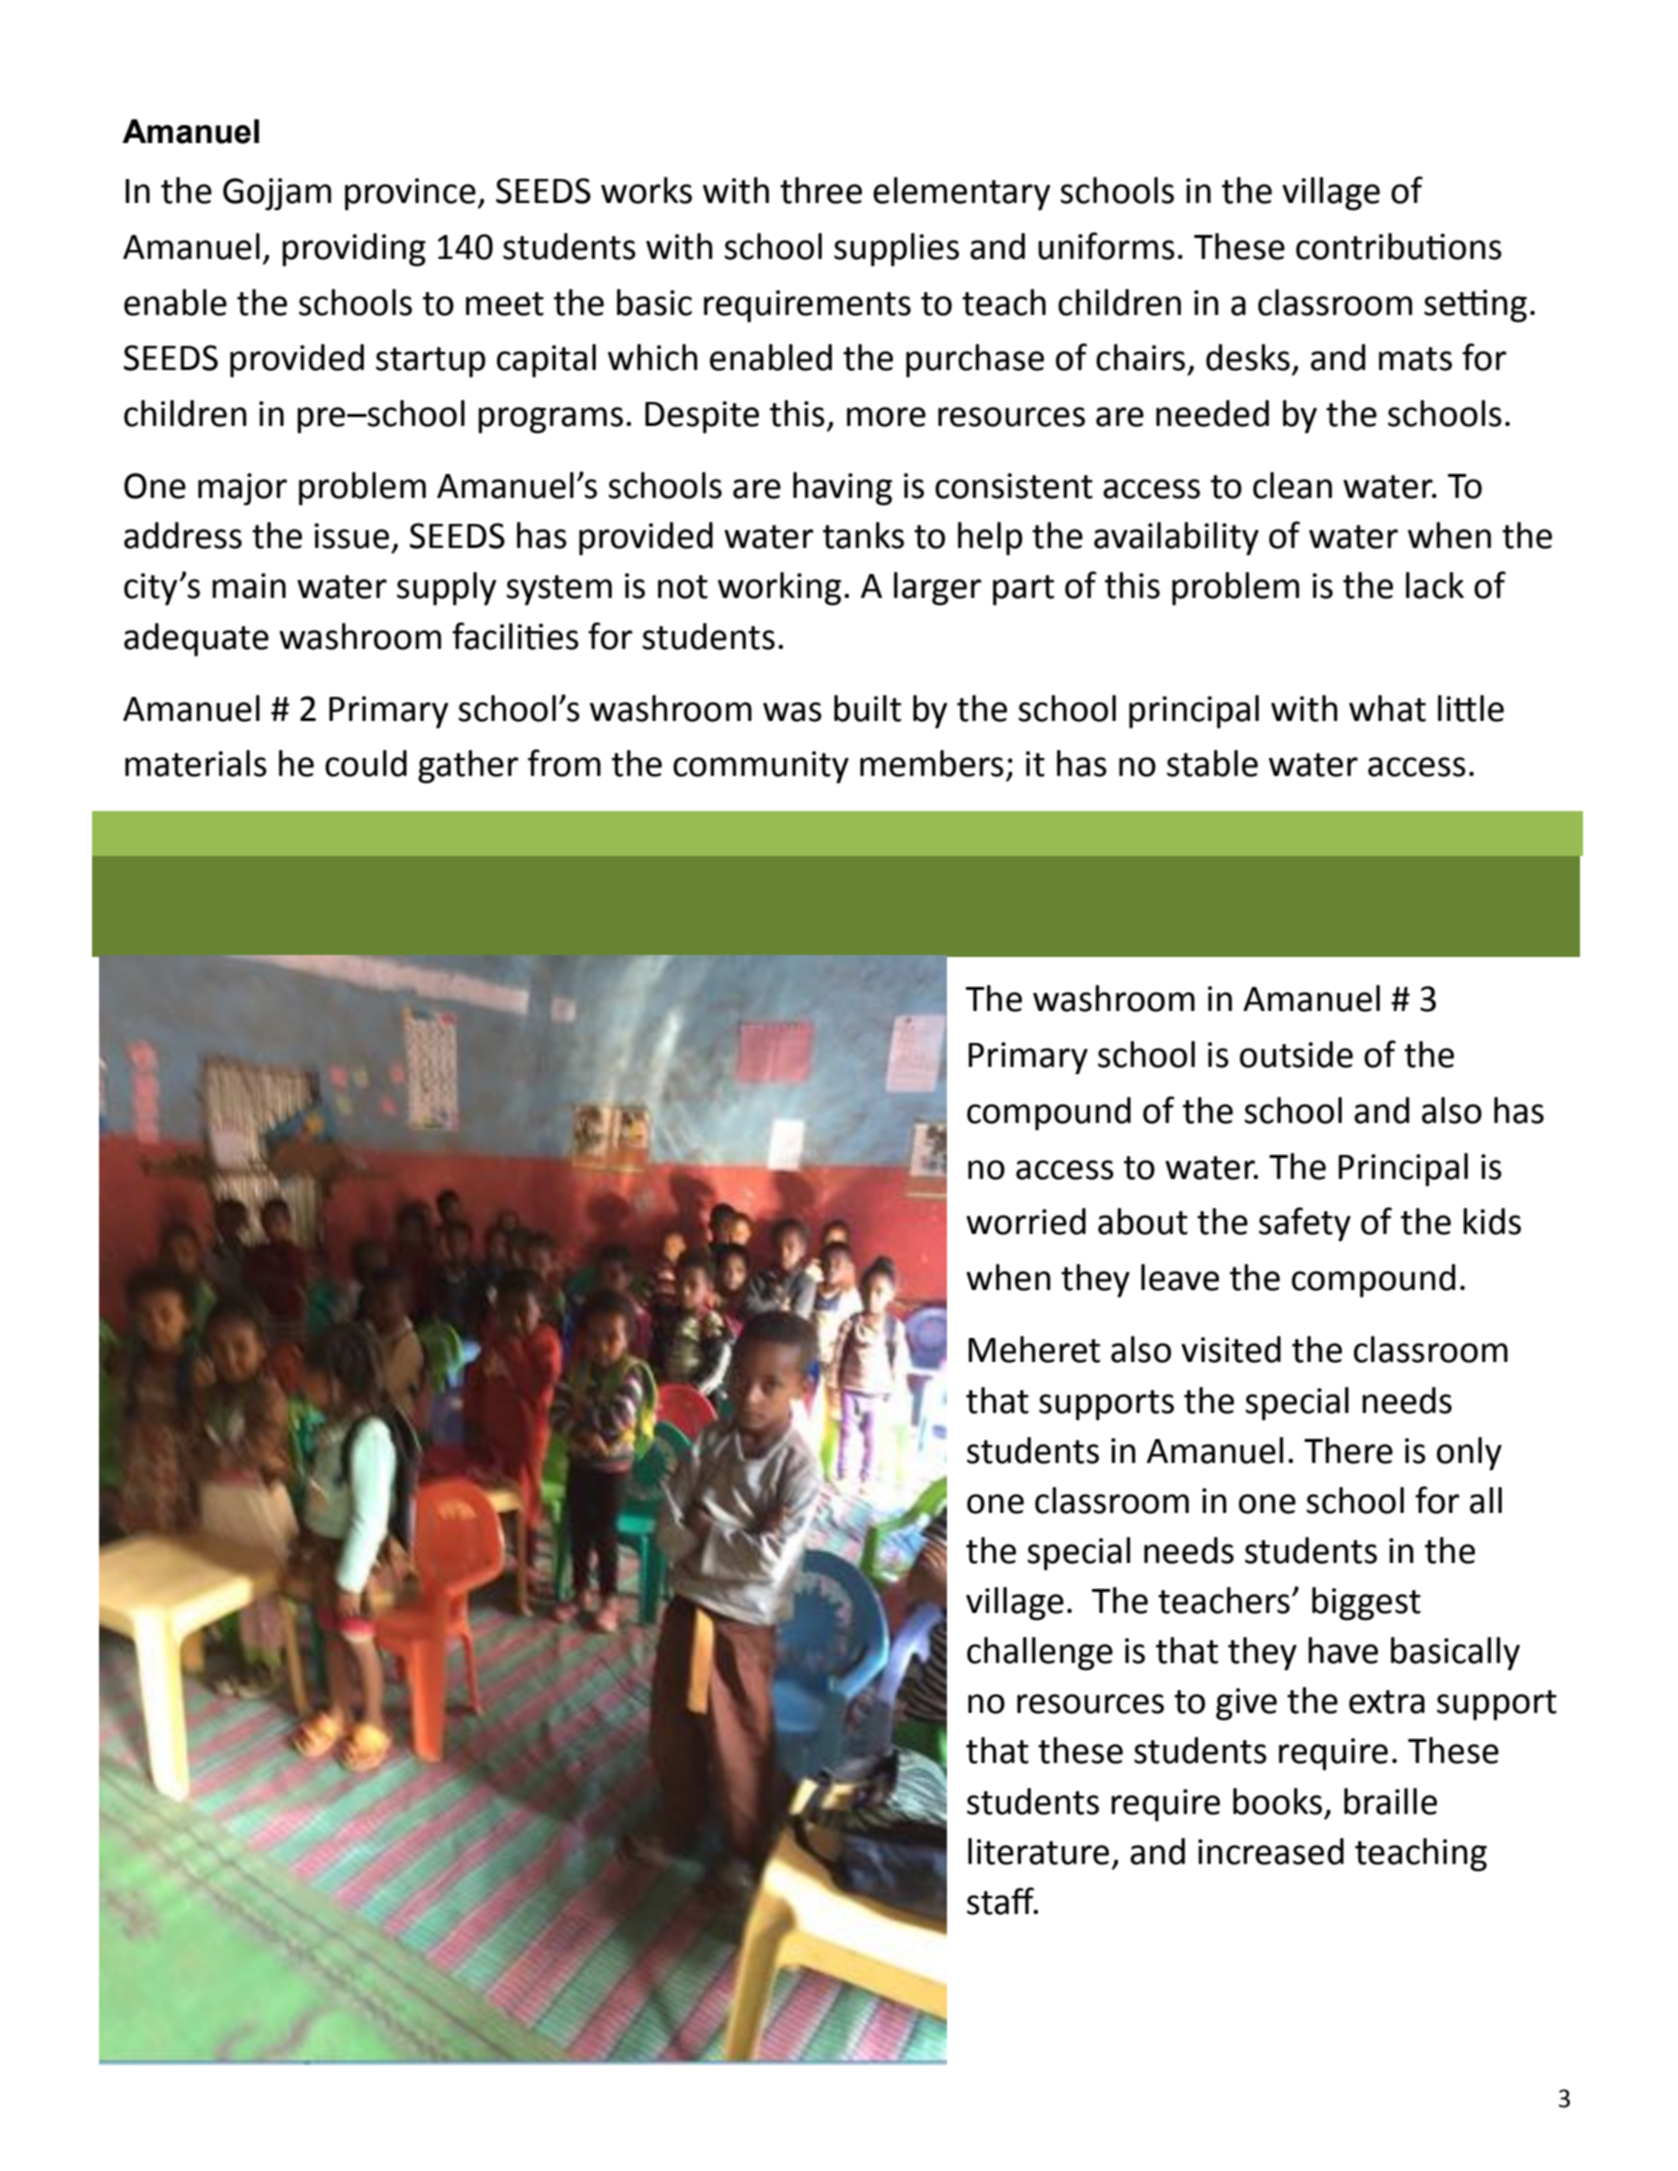  I want to click on worried, so click(1026, 1221).
